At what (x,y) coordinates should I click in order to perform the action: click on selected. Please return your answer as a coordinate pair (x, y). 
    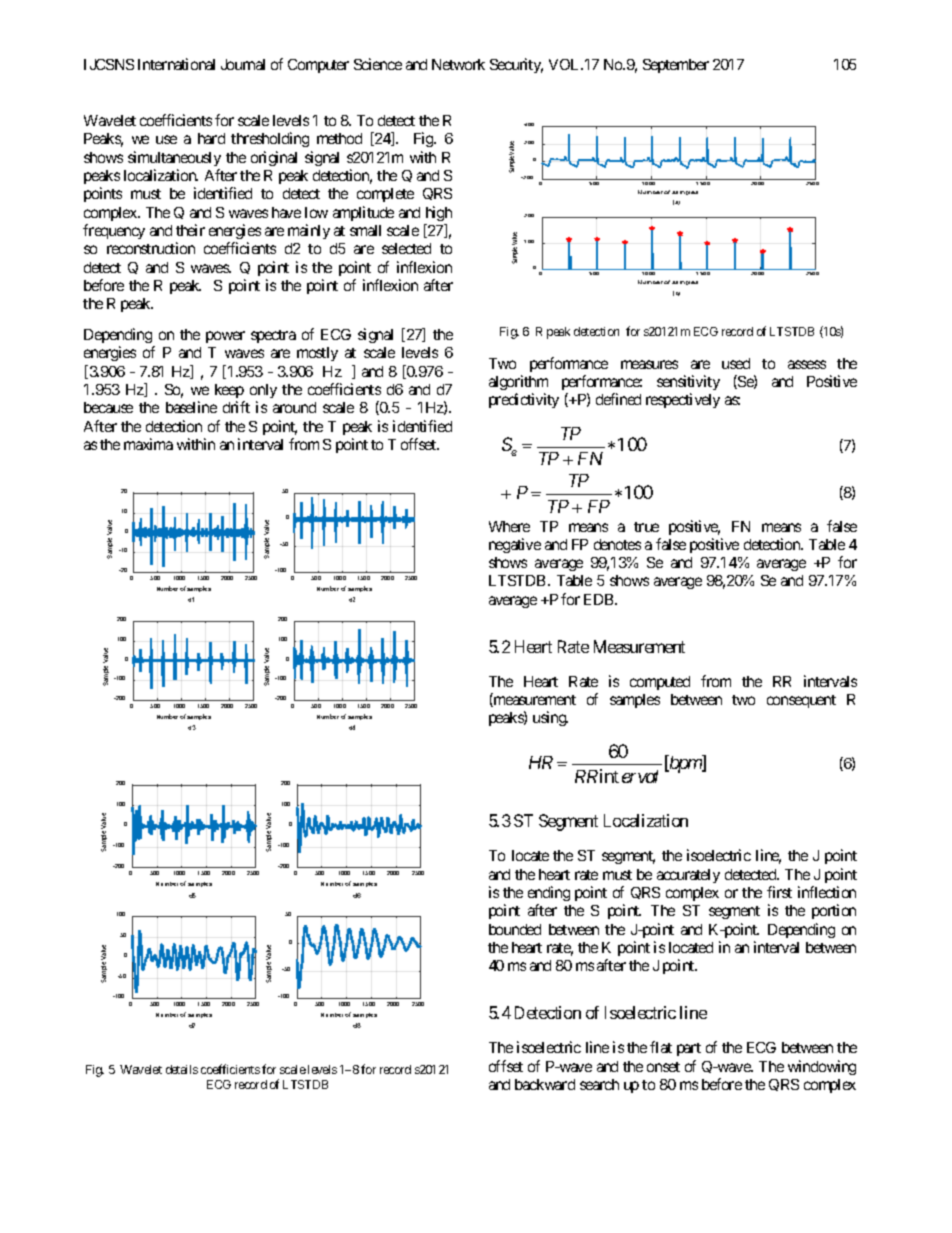
    Looking at the image, I should click on (406, 248).
